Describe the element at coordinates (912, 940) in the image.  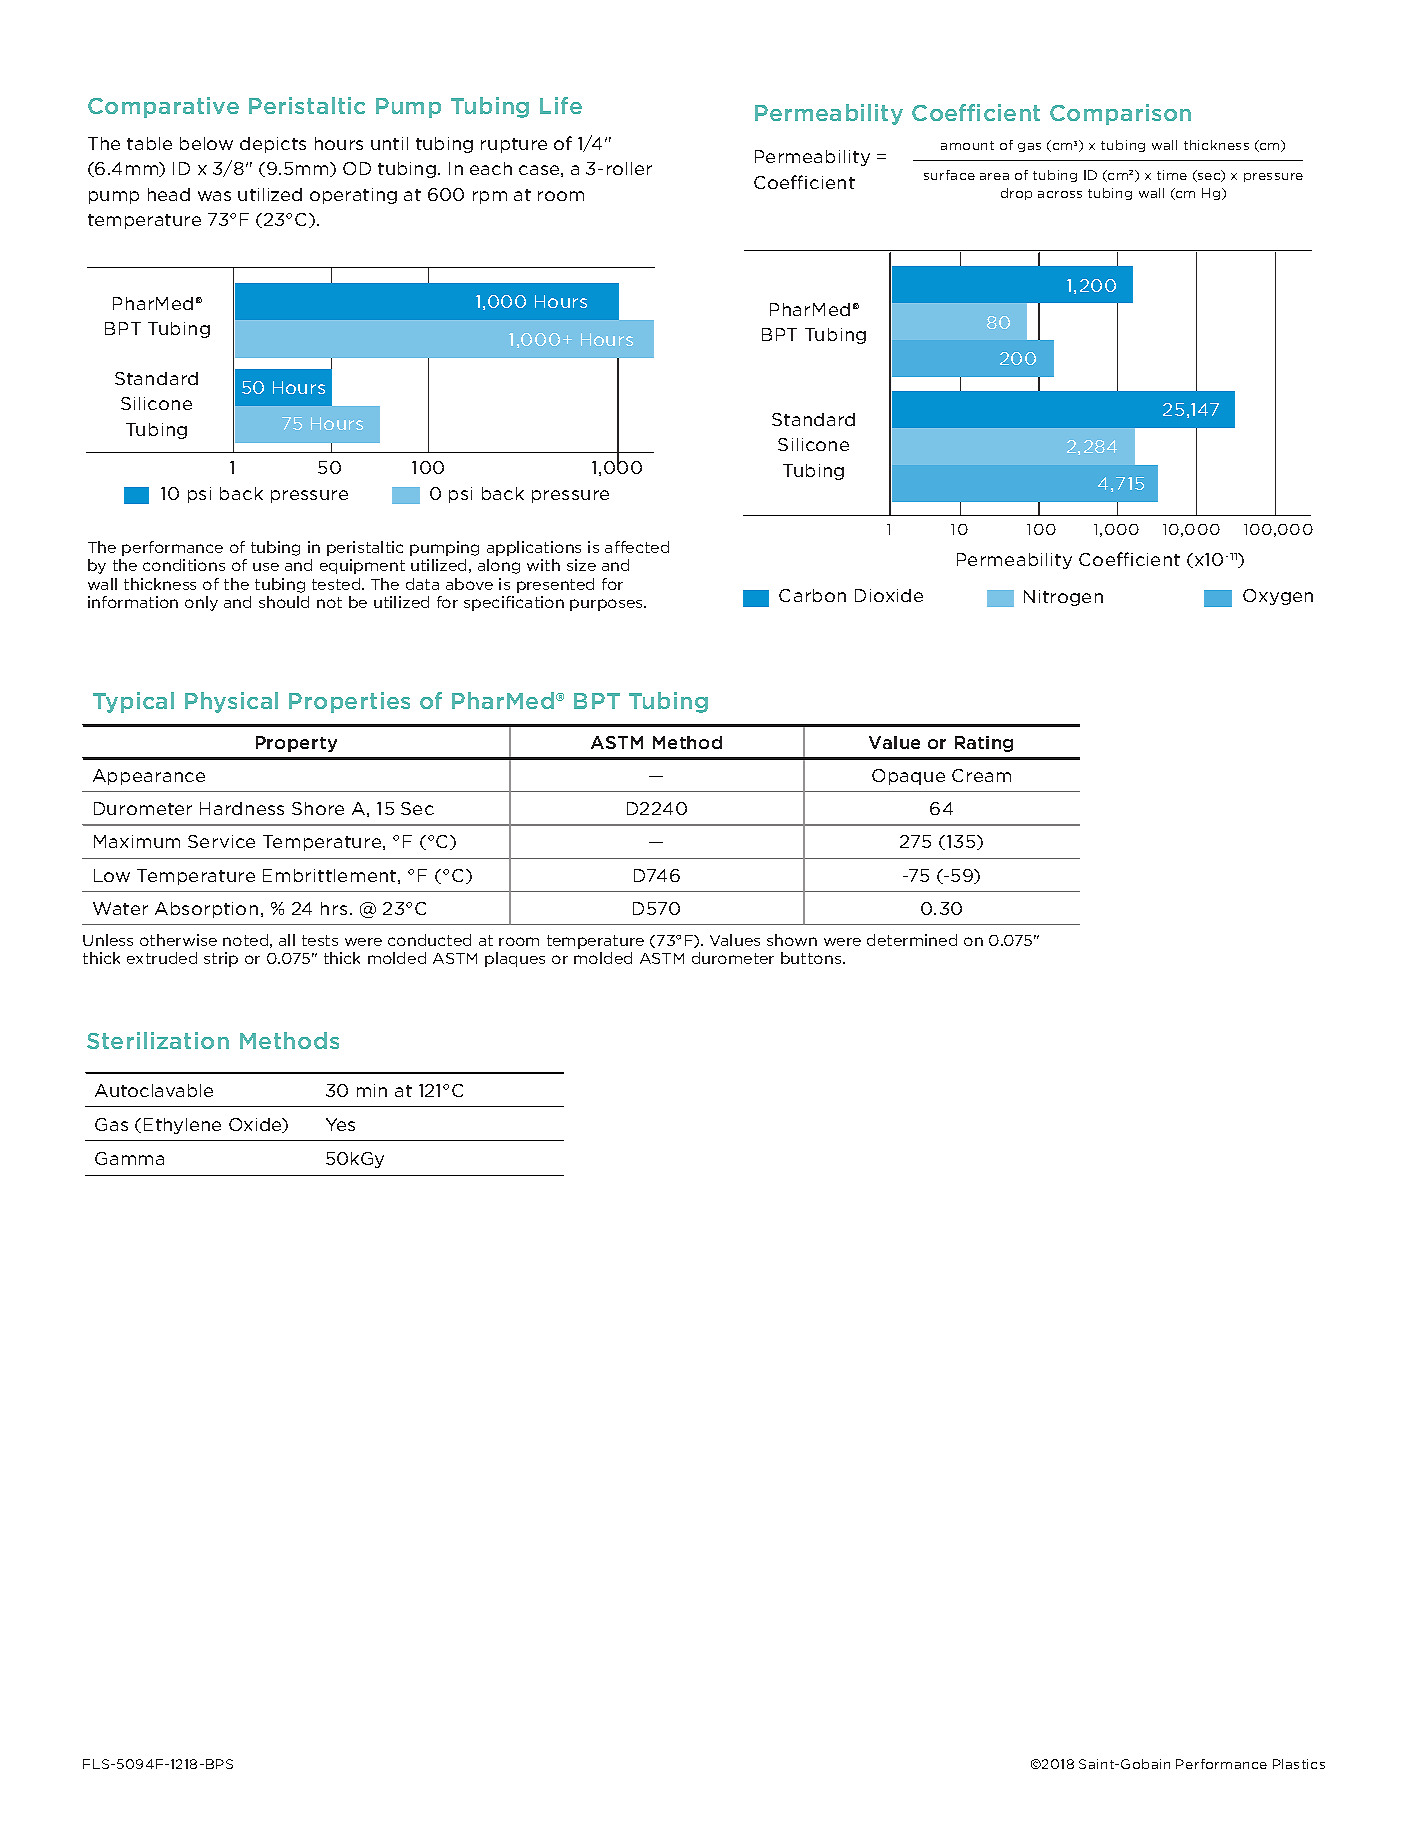
I see `determined` at that location.
